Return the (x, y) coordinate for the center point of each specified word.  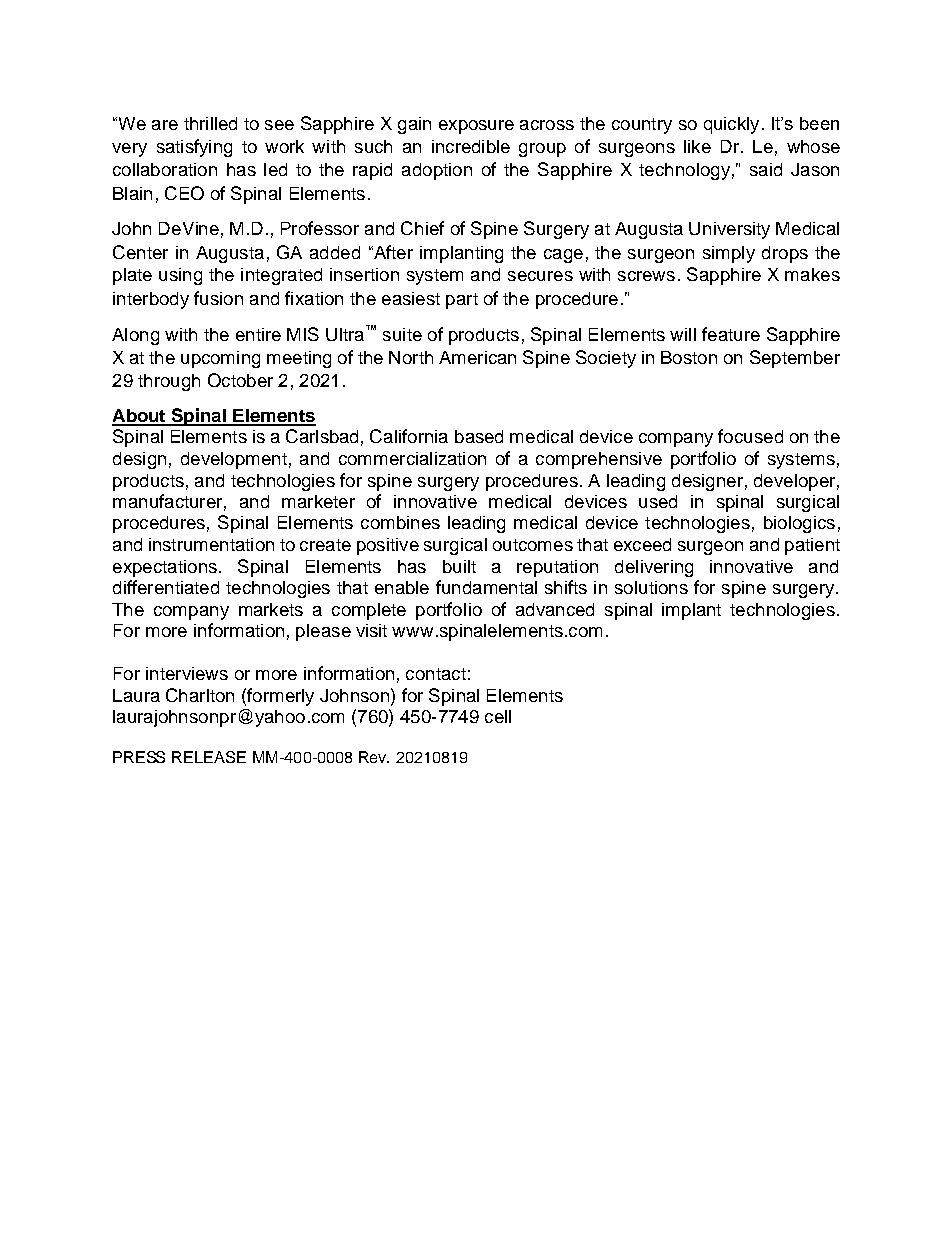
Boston (689, 357)
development (234, 460)
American (477, 357)
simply (729, 254)
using (180, 276)
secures (540, 276)
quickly (731, 125)
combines (400, 522)
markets (271, 609)
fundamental (486, 587)
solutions (651, 587)
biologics (799, 524)
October (240, 380)
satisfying (194, 148)
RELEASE (209, 757)
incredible (471, 146)
